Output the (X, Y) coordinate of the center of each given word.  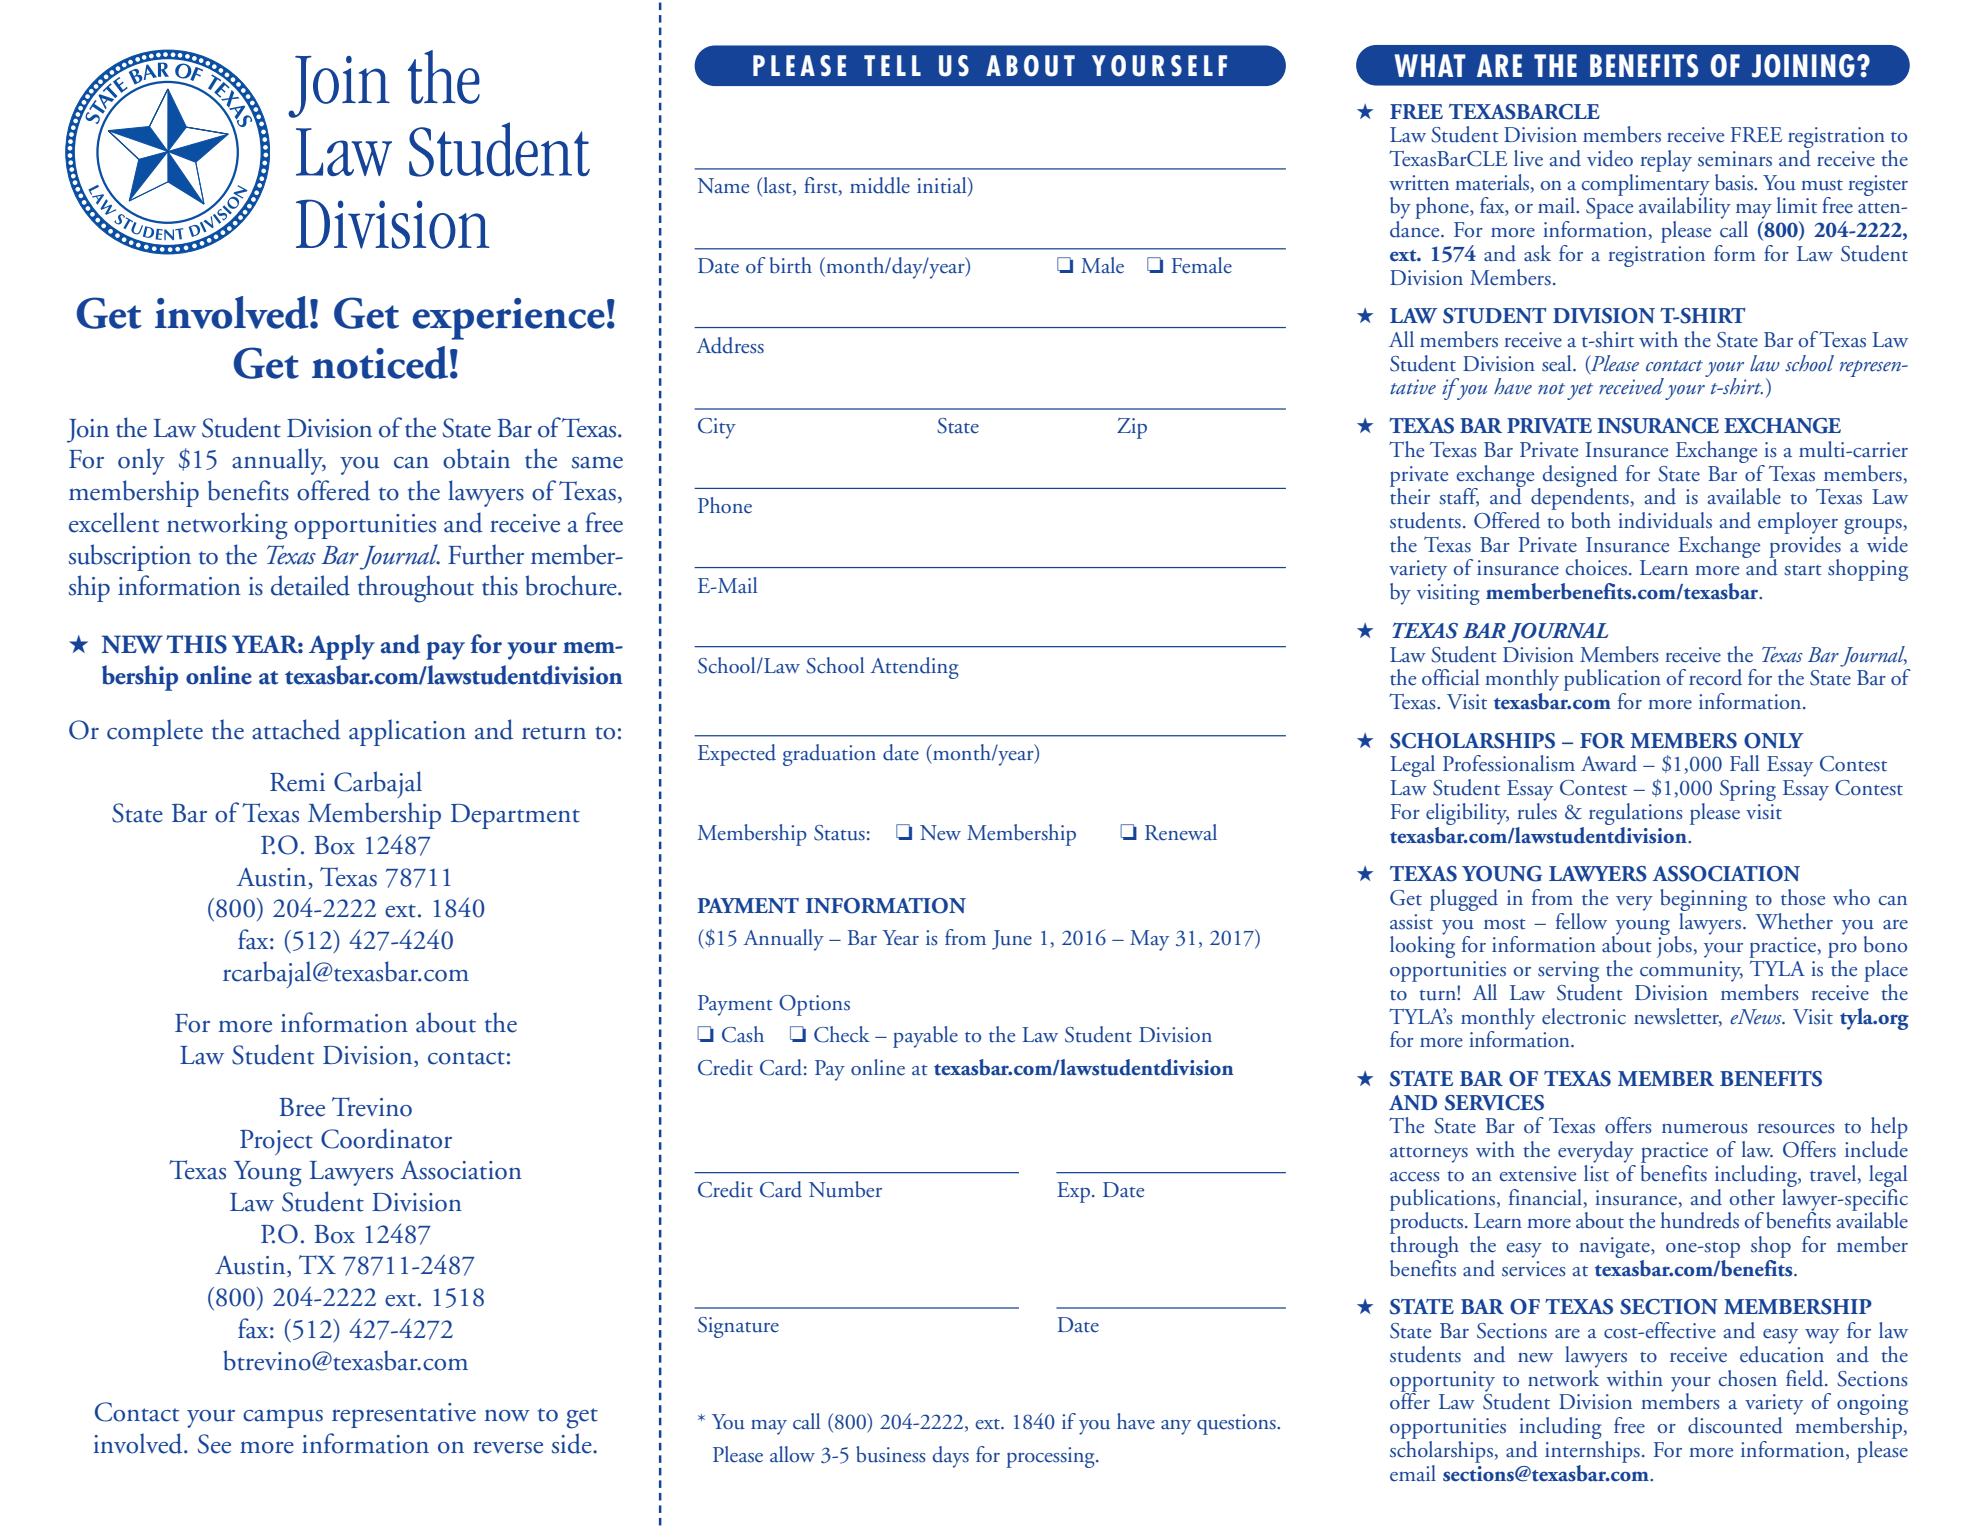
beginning (1703, 901)
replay (1666, 161)
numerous (1705, 1129)
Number (845, 1189)
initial (943, 186)
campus (283, 1418)
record (1715, 677)
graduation (829, 755)
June (1012, 940)
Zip (1132, 428)
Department (515, 816)
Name (723, 186)
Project (276, 1142)
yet (1580, 391)
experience (508, 319)
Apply (342, 647)
